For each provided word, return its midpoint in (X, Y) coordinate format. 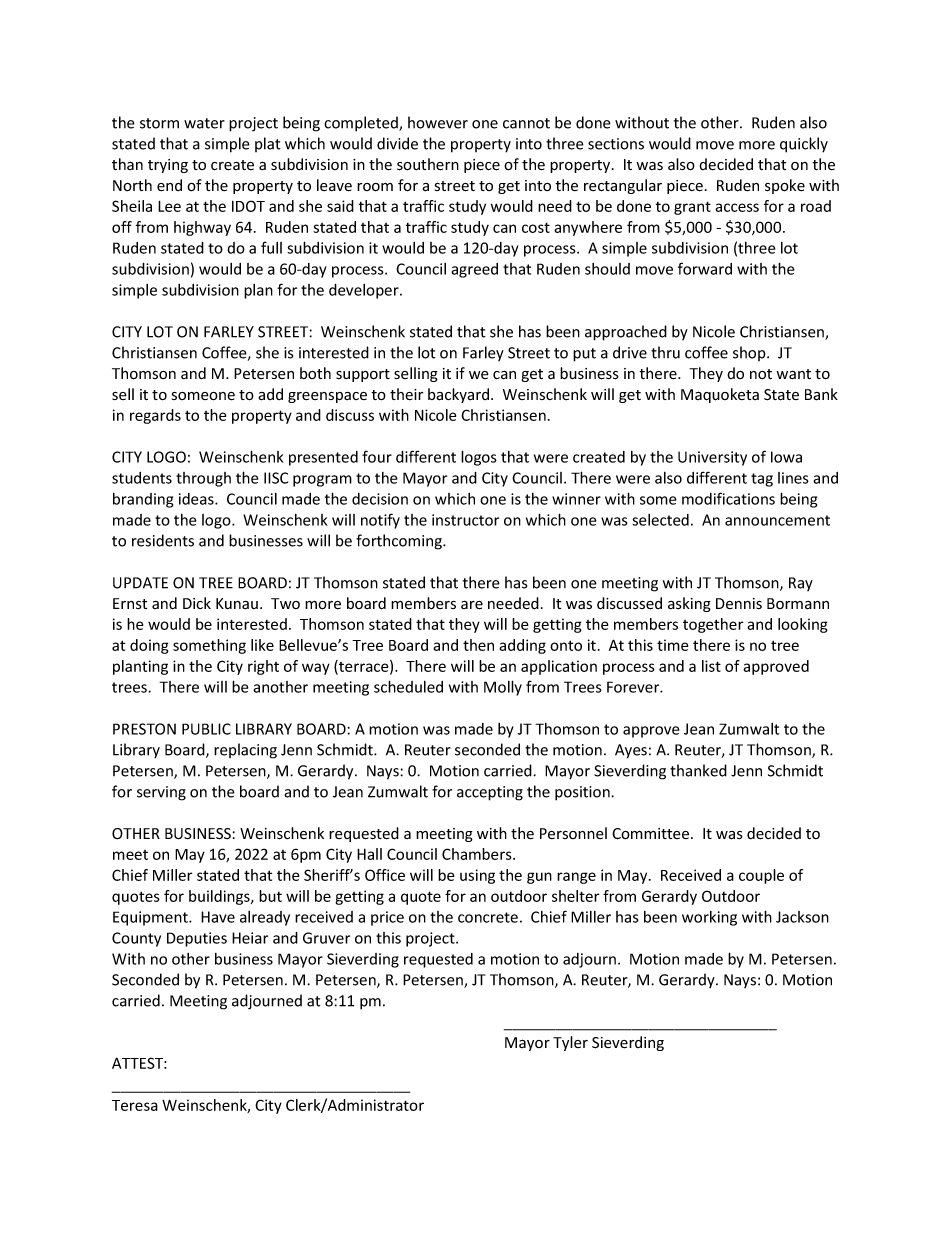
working (709, 918)
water (204, 123)
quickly (804, 145)
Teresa (135, 1105)
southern (428, 164)
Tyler (570, 1043)
